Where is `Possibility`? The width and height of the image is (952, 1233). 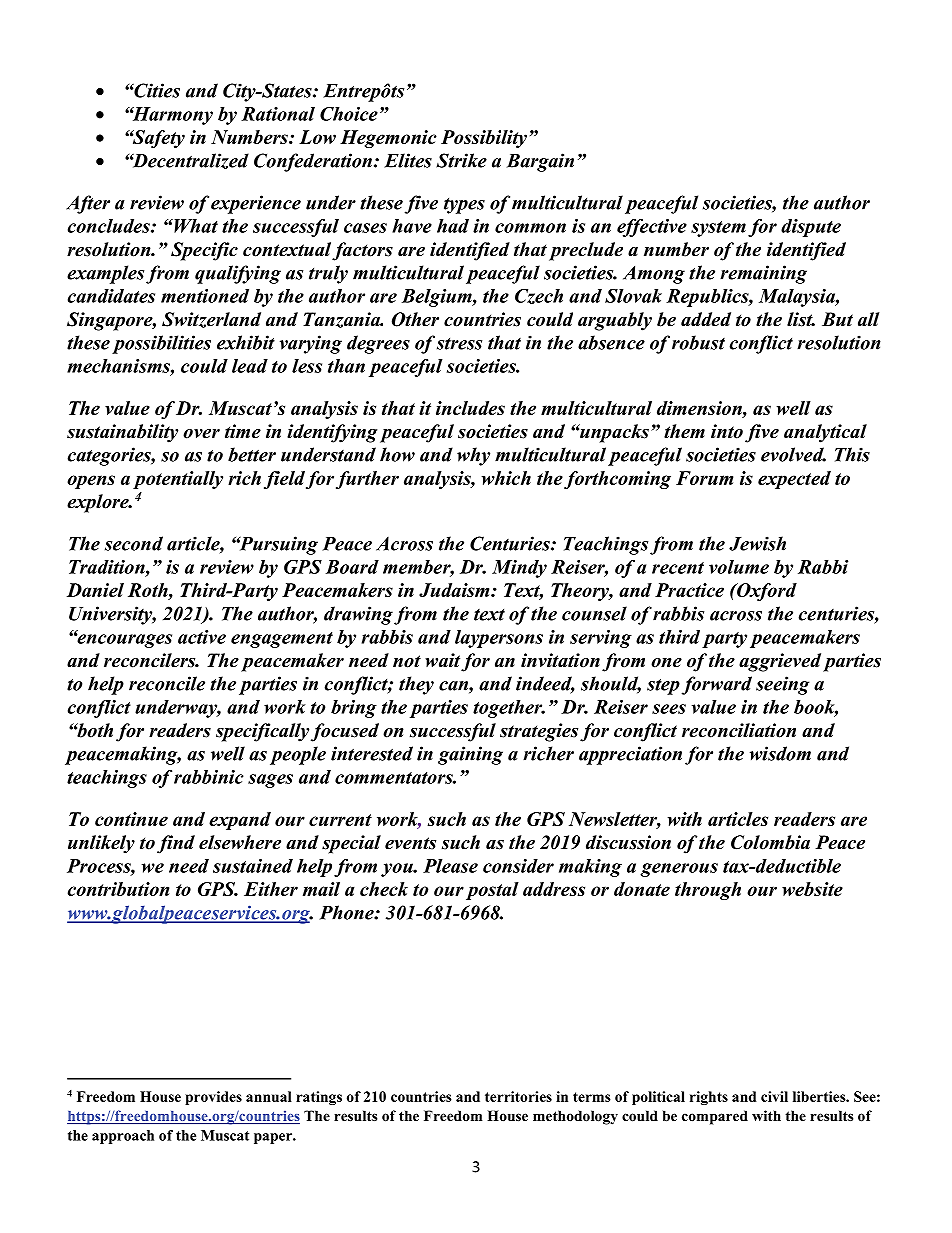 Possibility is located at coordinates (484, 139).
